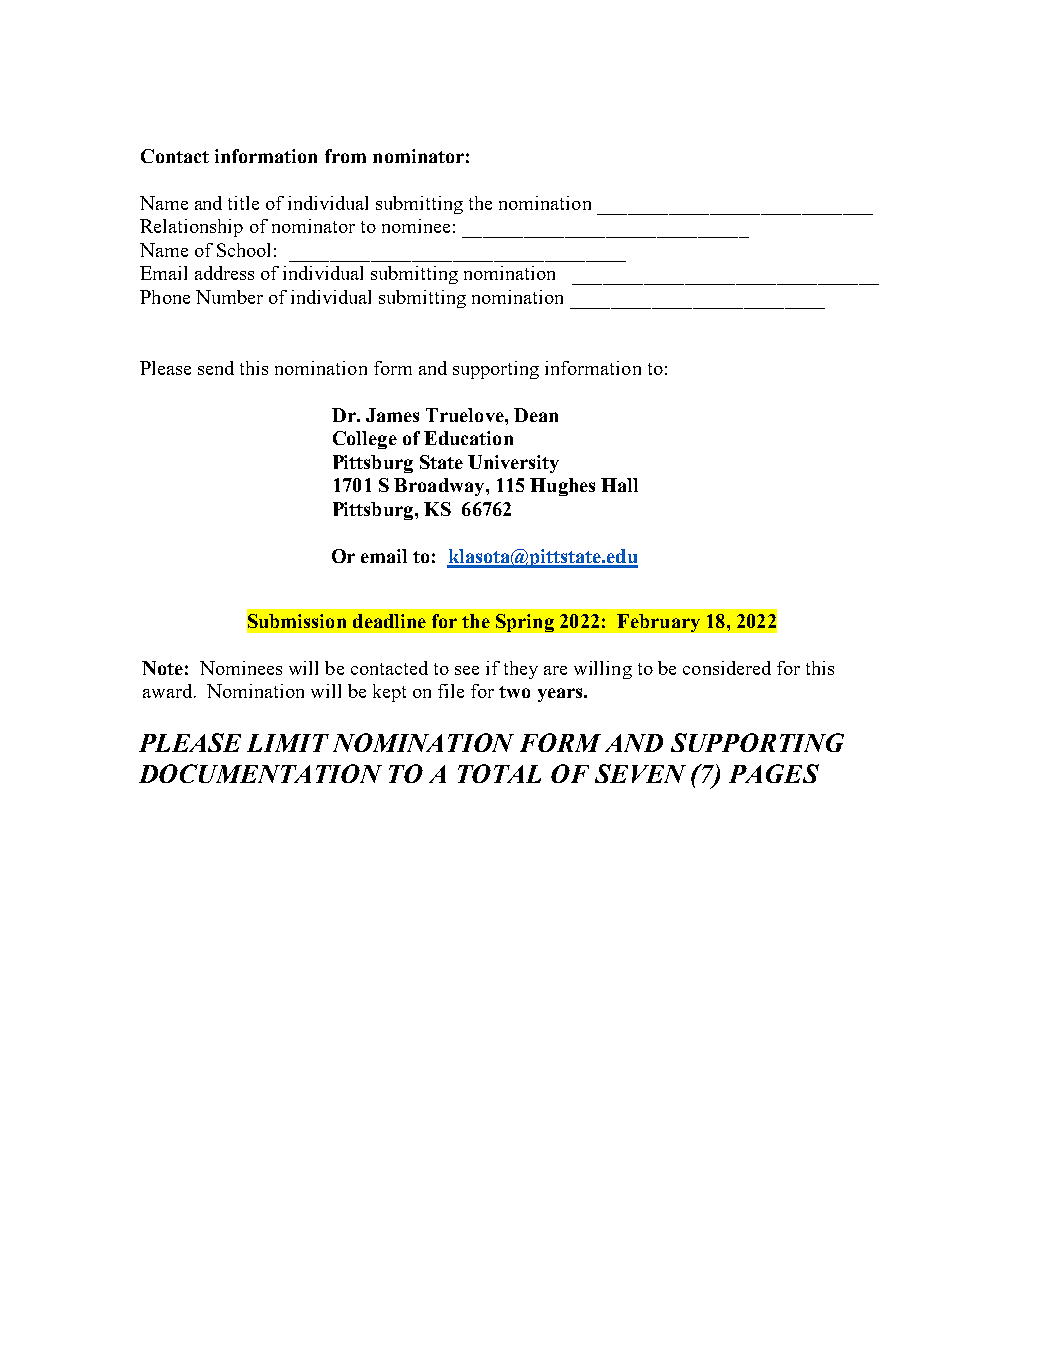 This screenshot has width=1044, height=1351. Describe the element at coordinates (536, 415) in the screenshot. I see `Dean` at that location.
